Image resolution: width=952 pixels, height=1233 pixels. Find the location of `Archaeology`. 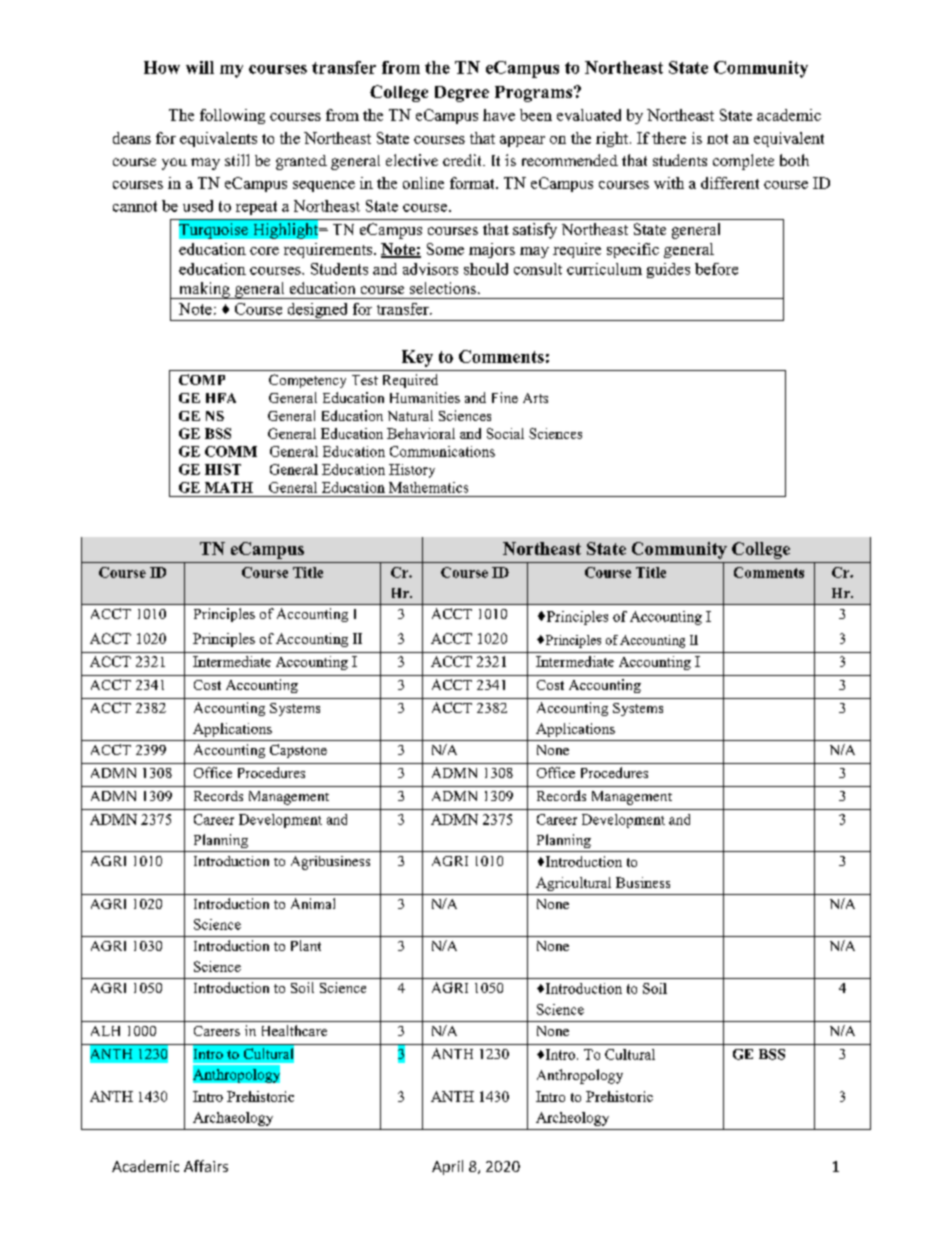

Archaeology is located at coordinates (233, 1119).
